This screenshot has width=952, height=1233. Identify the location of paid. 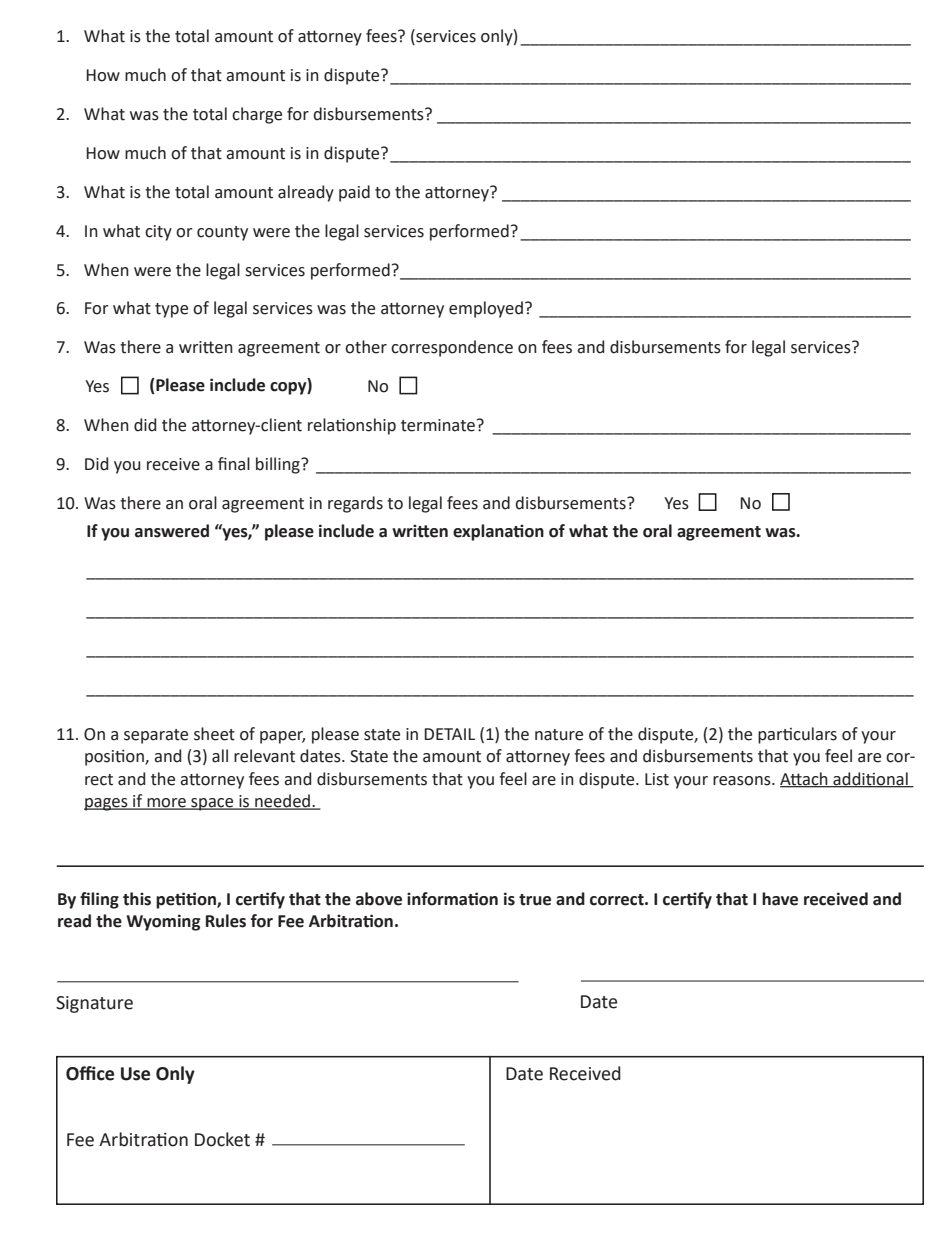
(354, 193).
